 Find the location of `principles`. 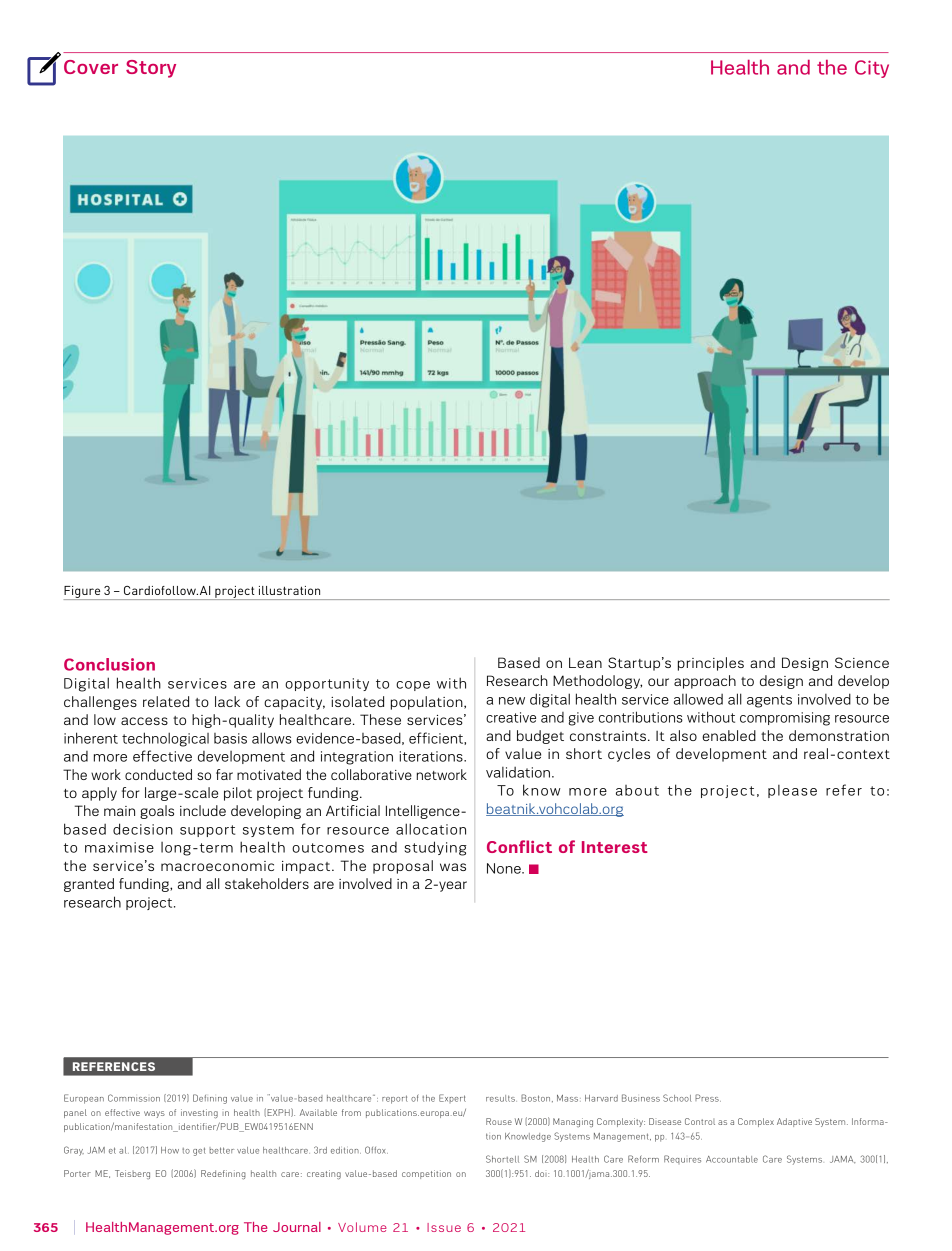

principles is located at coordinates (711, 664).
